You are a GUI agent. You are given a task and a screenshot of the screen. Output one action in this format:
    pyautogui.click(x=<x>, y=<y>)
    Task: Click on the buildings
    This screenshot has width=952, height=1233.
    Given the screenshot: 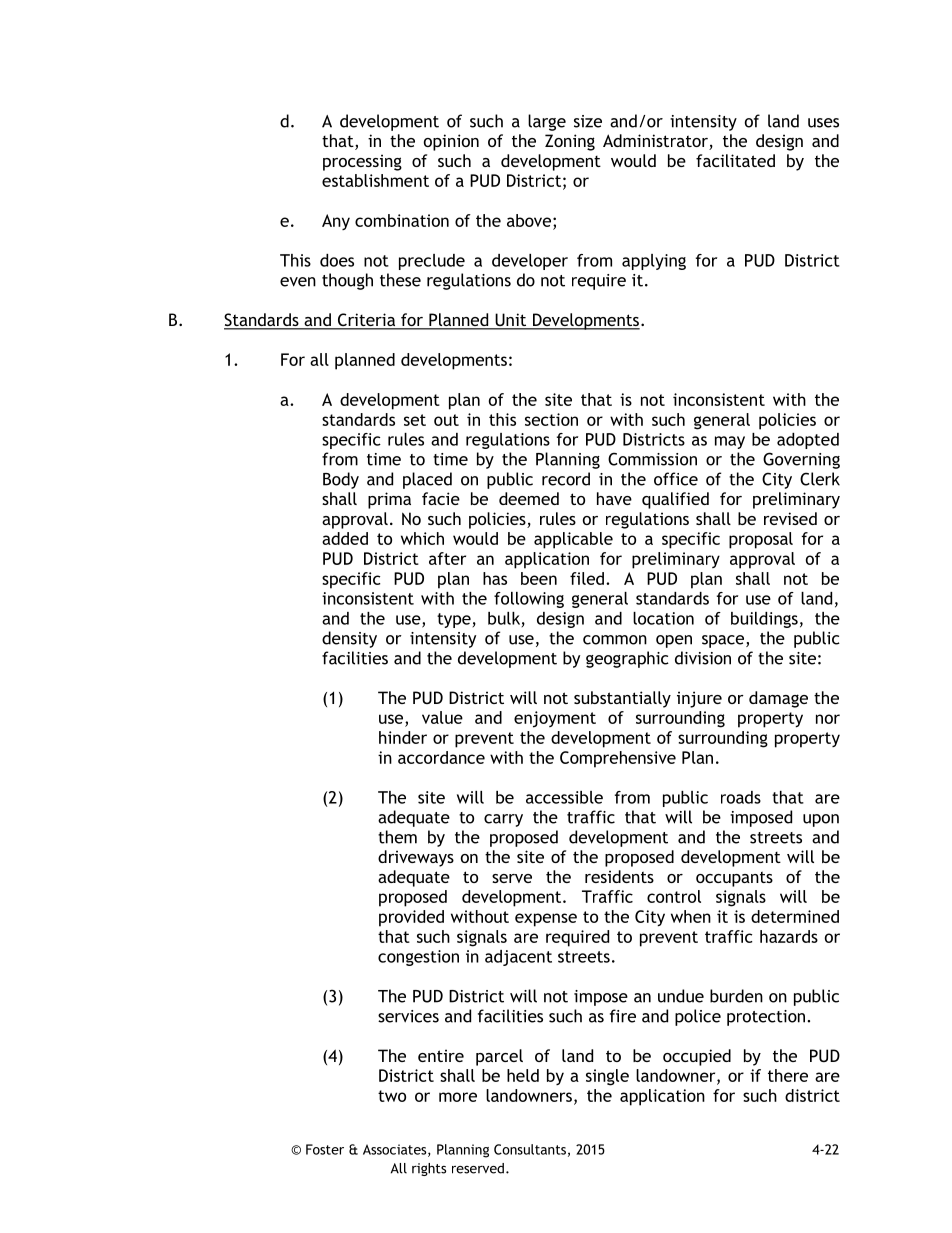 What is the action you would take?
    pyautogui.click(x=764, y=620)
